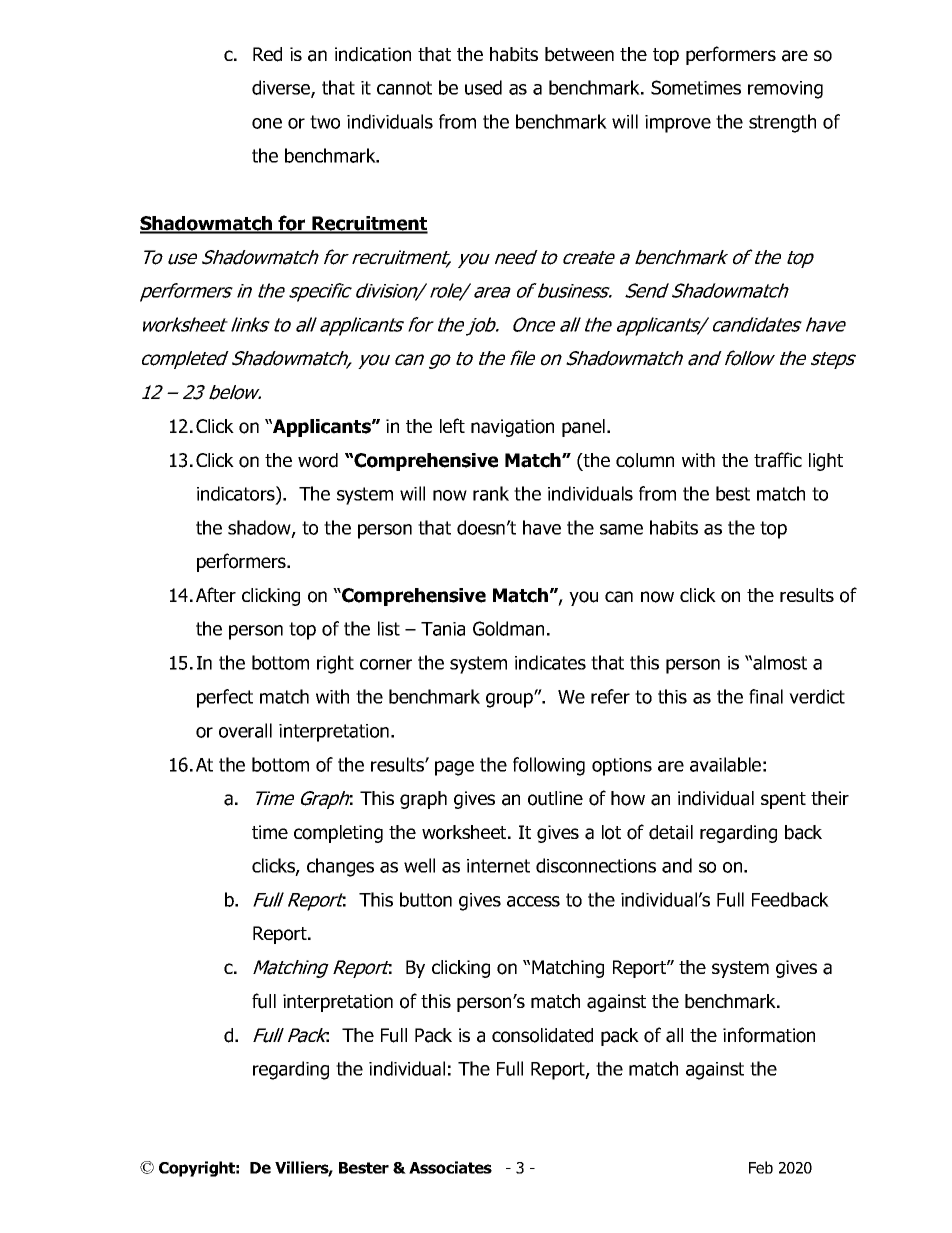 This image has height=1233, width=952. Describe the element at coordinates (778, 460) in the image. I see `traffic` at that location.
